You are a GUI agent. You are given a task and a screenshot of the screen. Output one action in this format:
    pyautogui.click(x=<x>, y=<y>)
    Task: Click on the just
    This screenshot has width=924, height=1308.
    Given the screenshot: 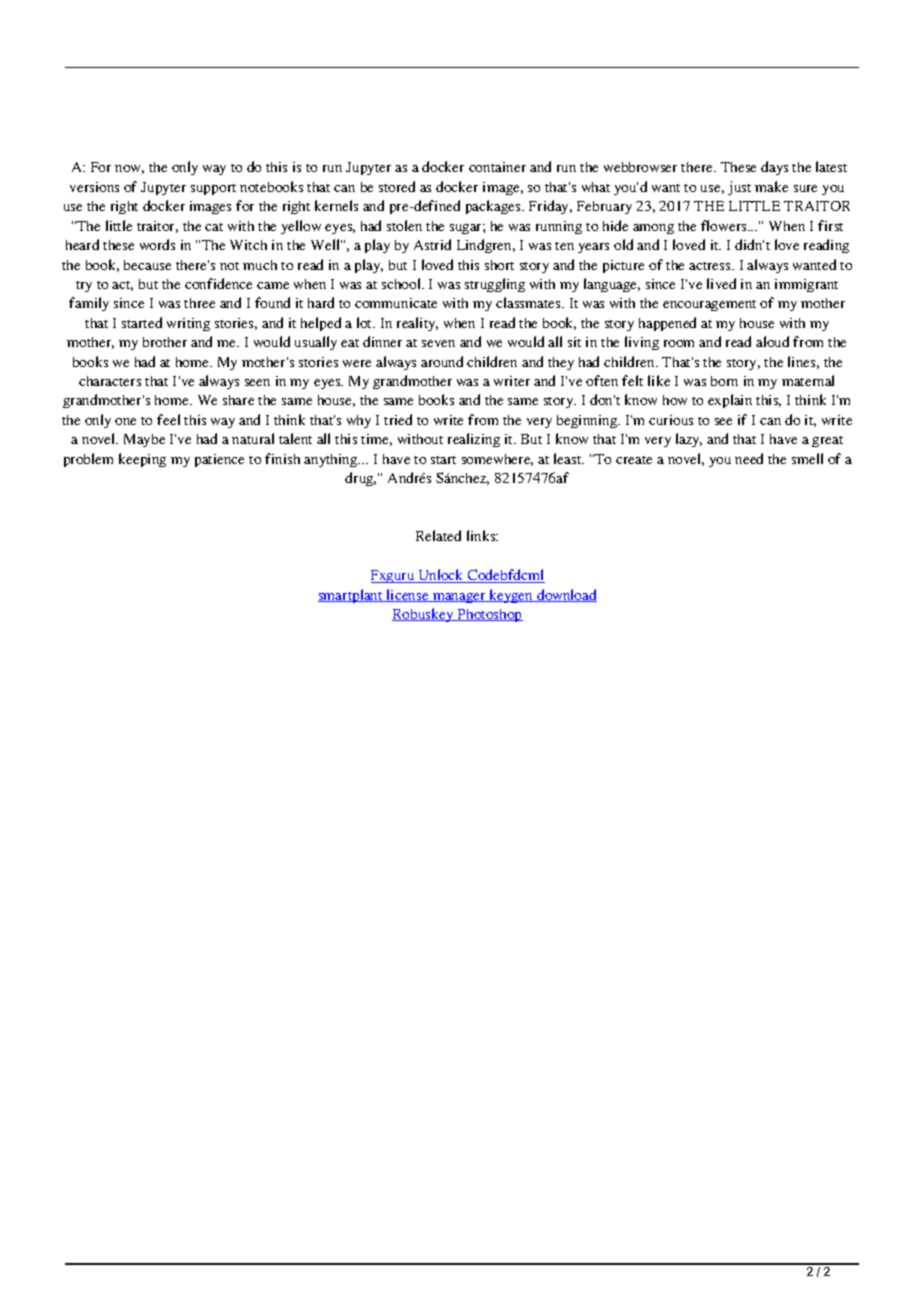 What is the action you would take?
    pyautogui.click(x=739, y=188)
